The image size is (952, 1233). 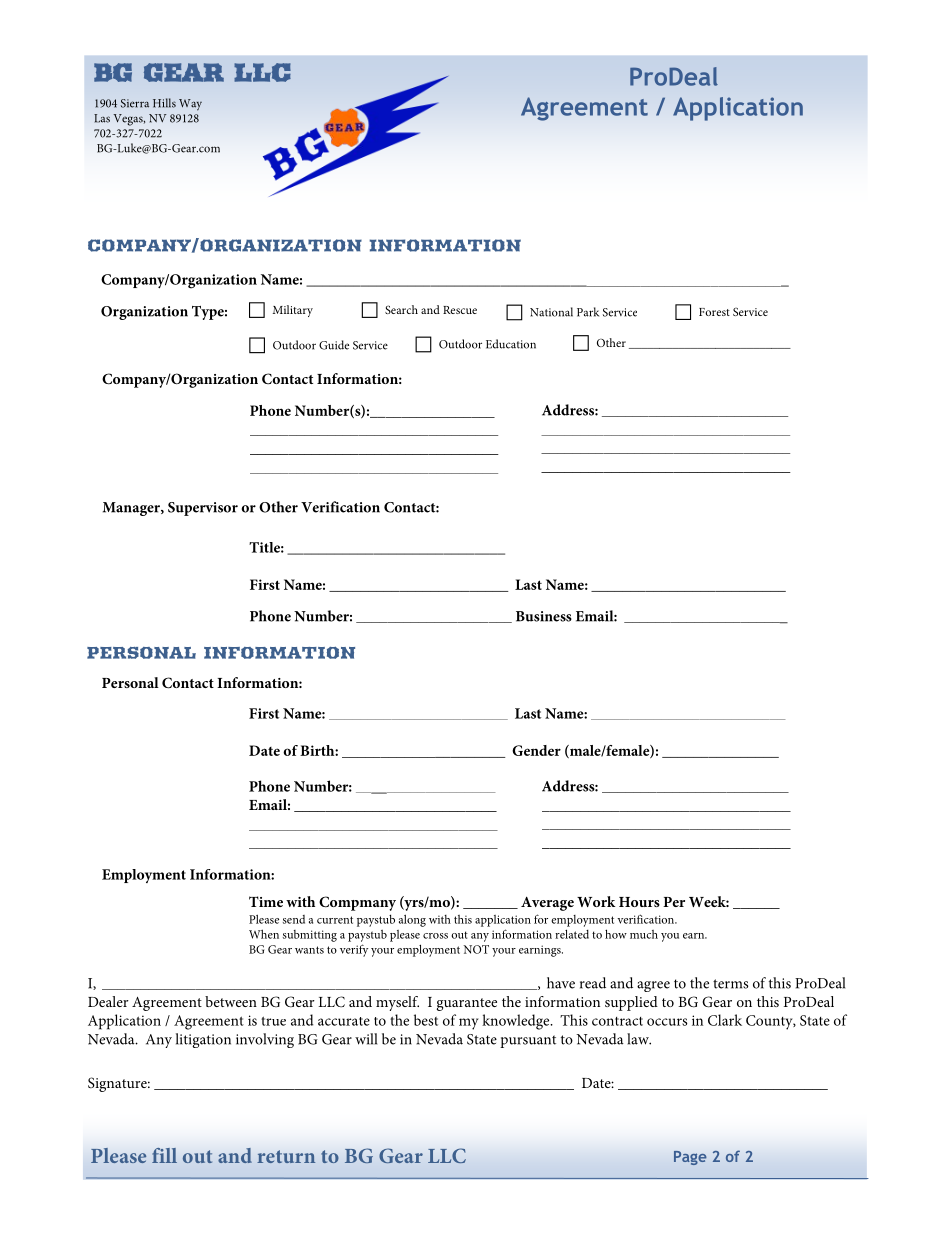 I want to click on Search, so click(x=401, y=309).
